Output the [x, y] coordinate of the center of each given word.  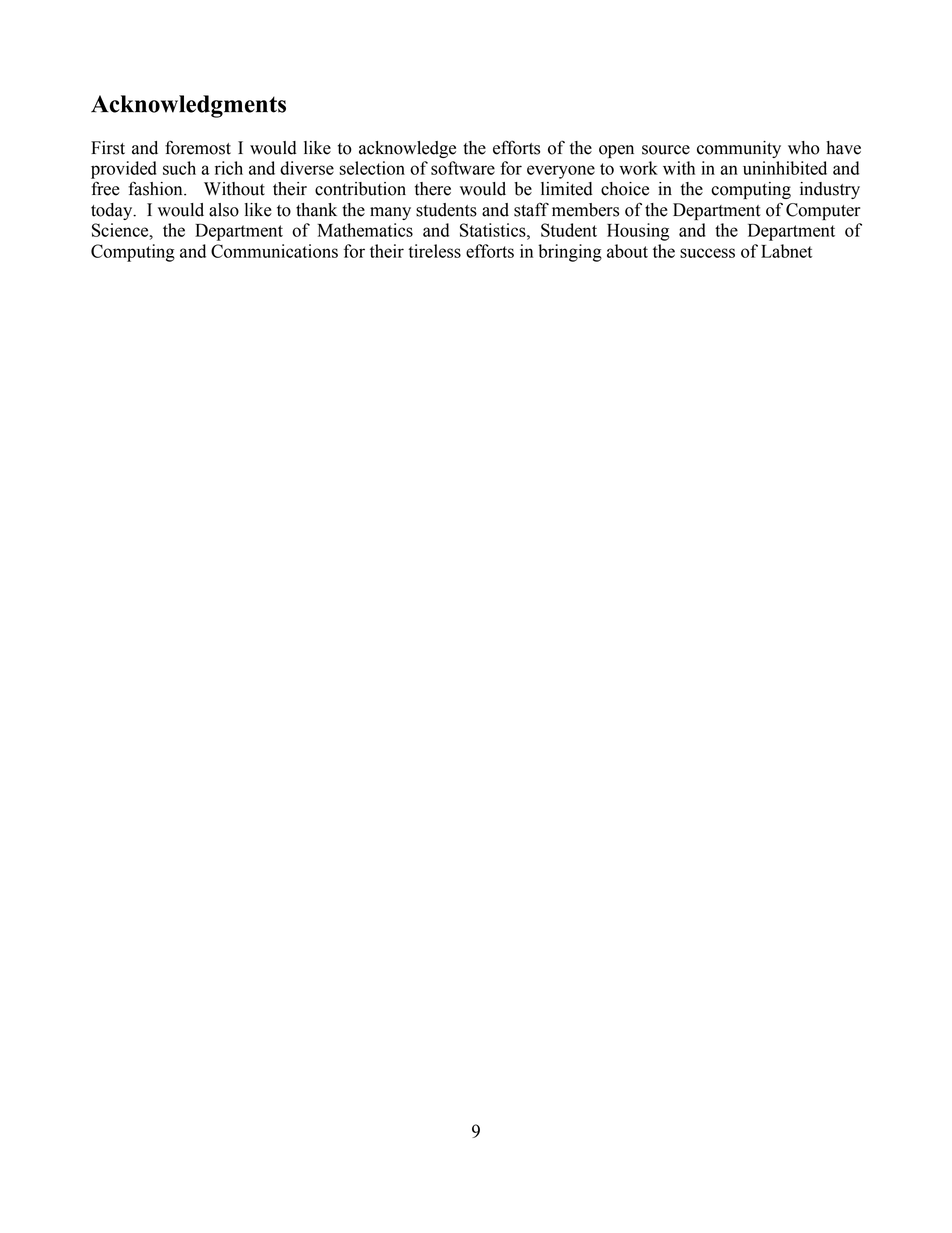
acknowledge [407, 149]
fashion [156, 188]
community [739, 149]
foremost [198, 147]
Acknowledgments [188, 106]
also [224, 210]
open [616, 151]
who [804, 148]
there [433, 189]
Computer [823, 211]
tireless [434, 251]
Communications [274, 251]
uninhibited [785, 168]
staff [531, 209]
